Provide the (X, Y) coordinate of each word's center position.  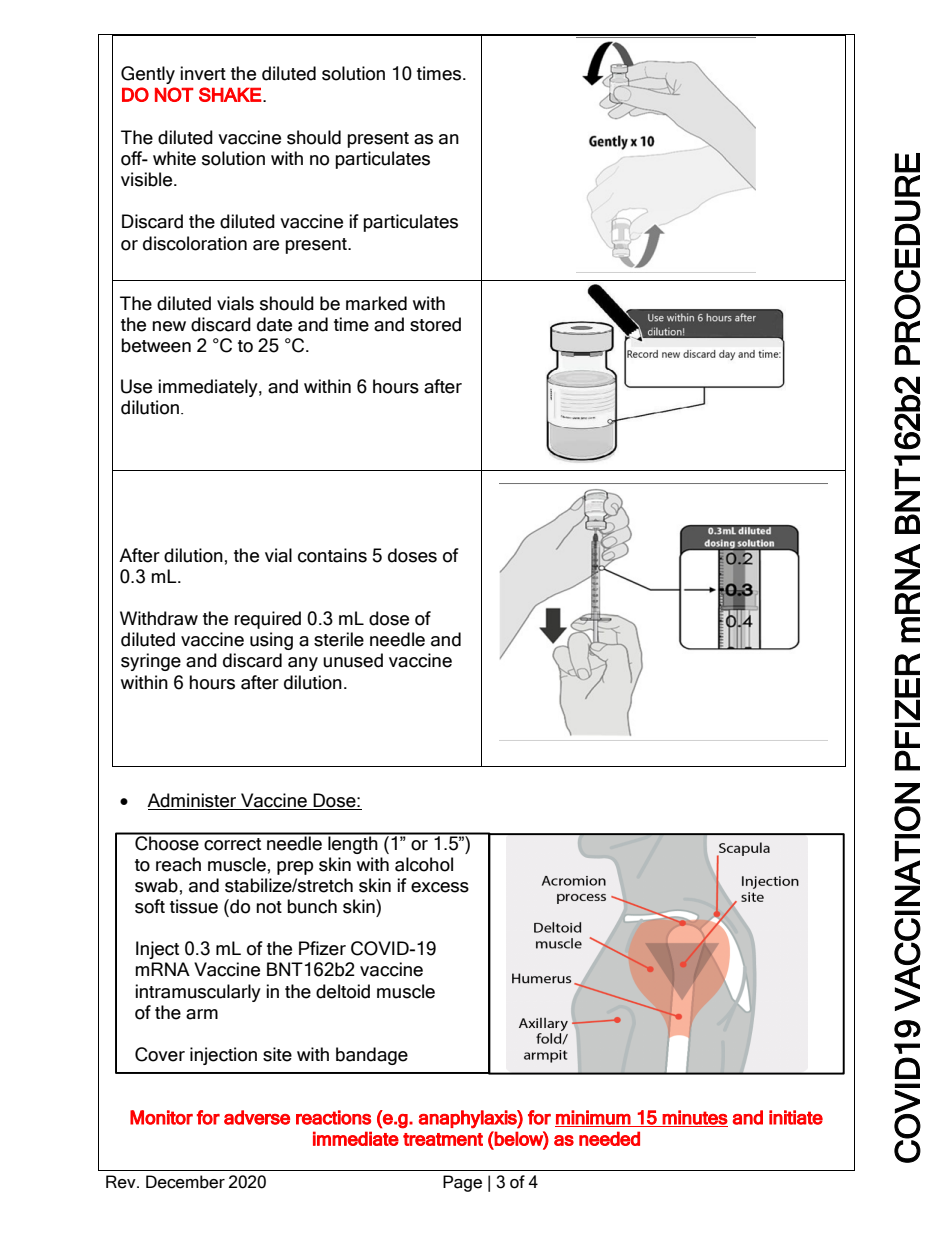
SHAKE (230, 94)
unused (353, 660)
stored (435, 324)
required (267, 620)
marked (376, 303)
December (185, 1182)
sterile (339, 639)
